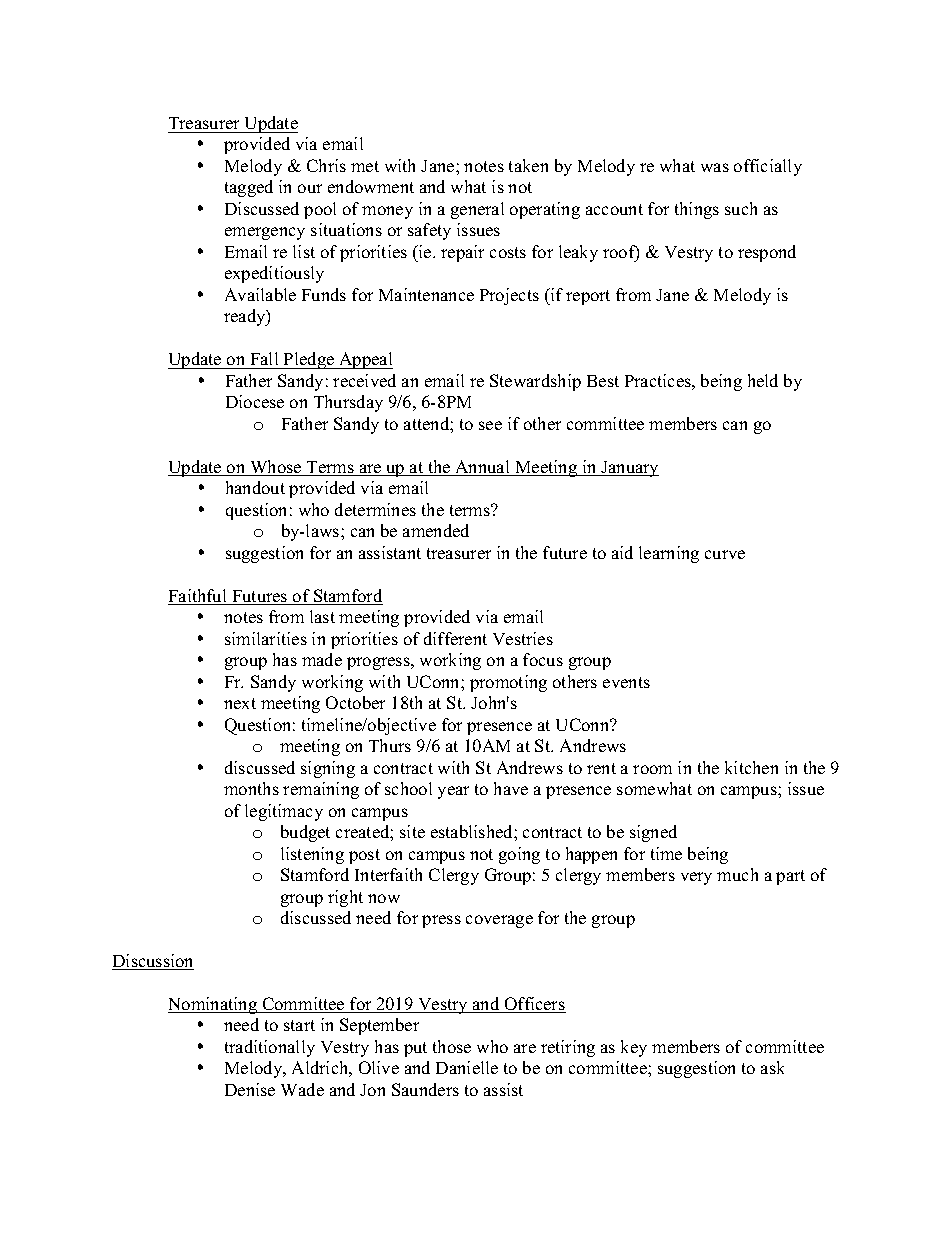  I want to click on ask, so click(772, 1067).
